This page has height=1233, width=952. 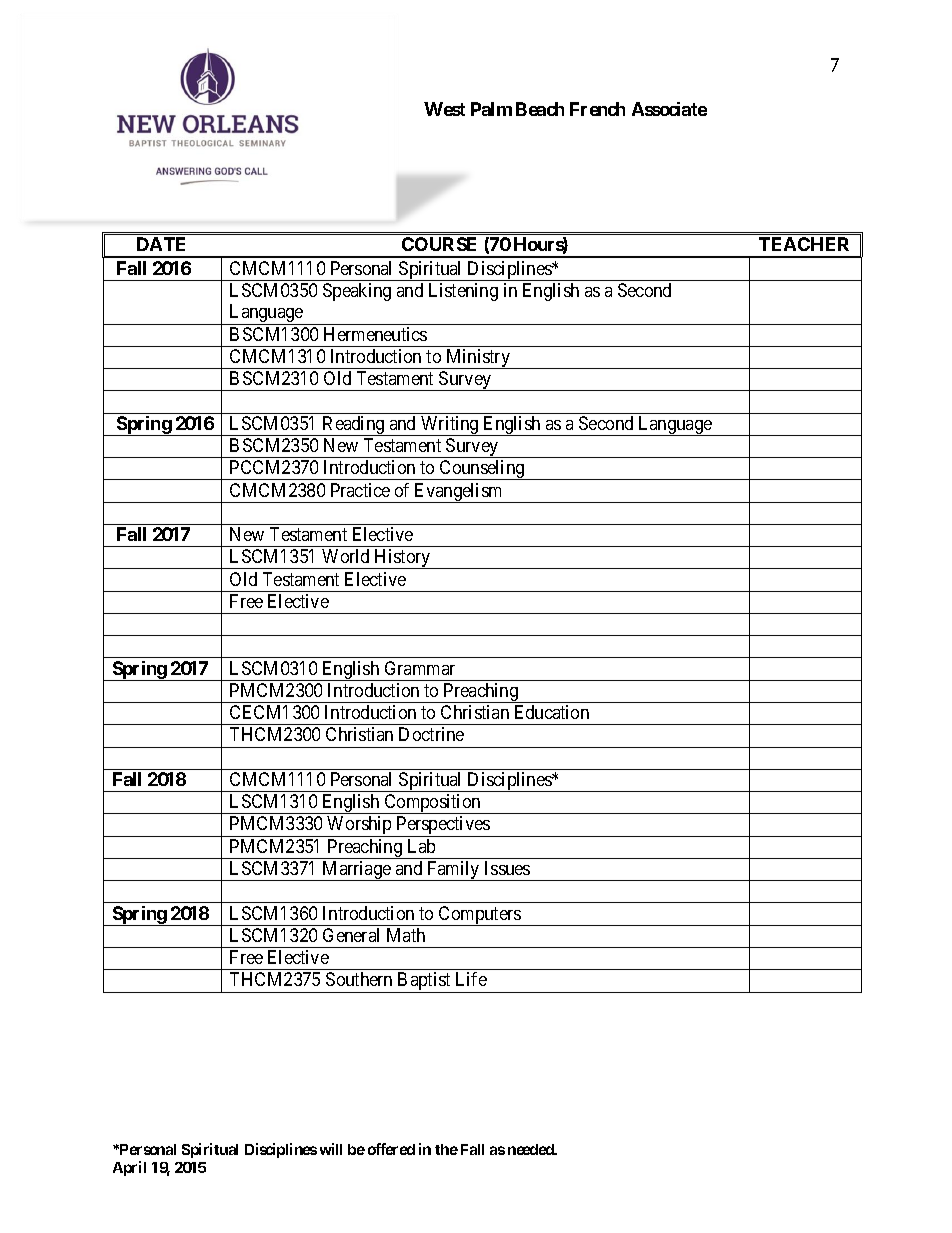 I want to click on Life, so click(x=471, y=979).
